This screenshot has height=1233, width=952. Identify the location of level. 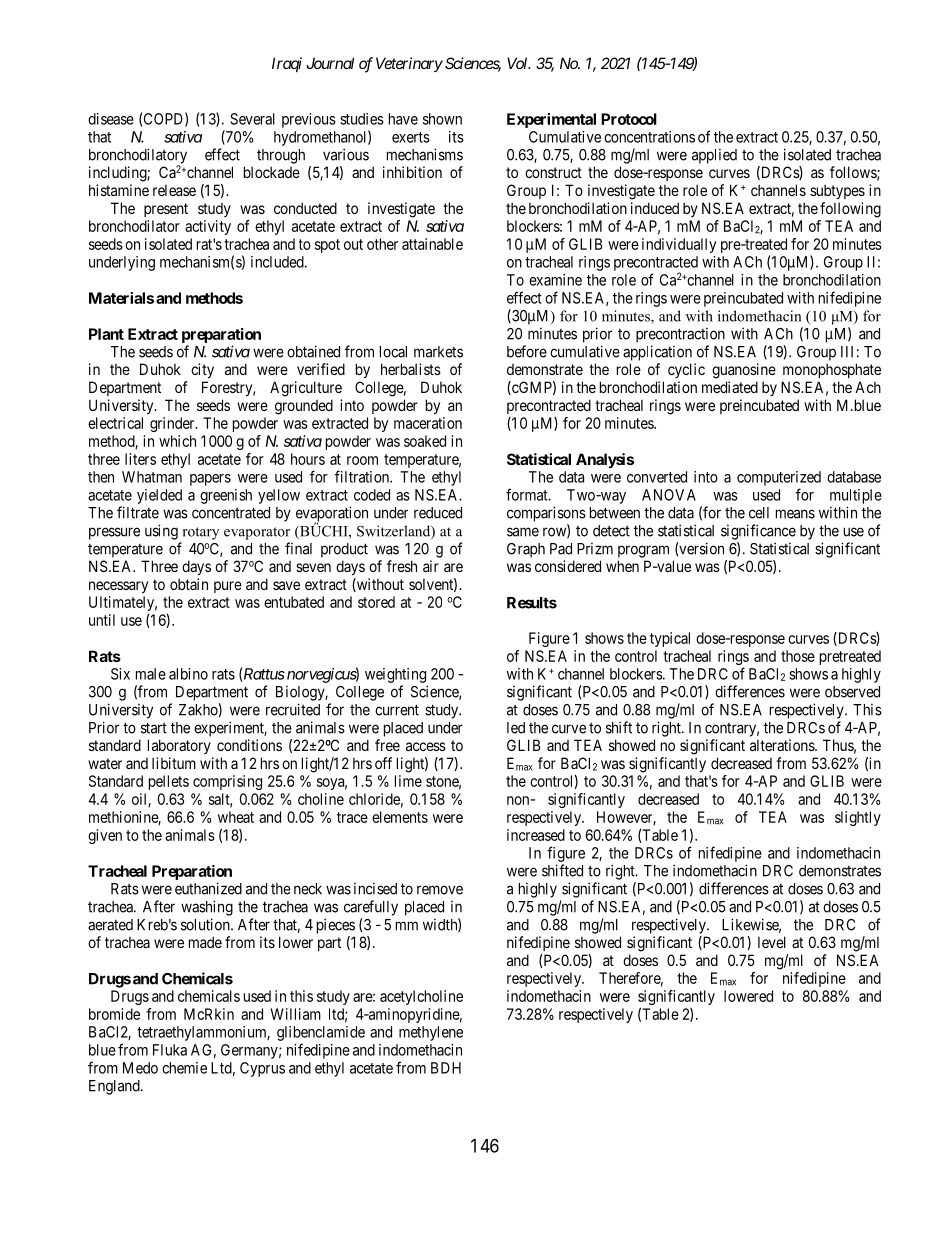
(772, 942).
